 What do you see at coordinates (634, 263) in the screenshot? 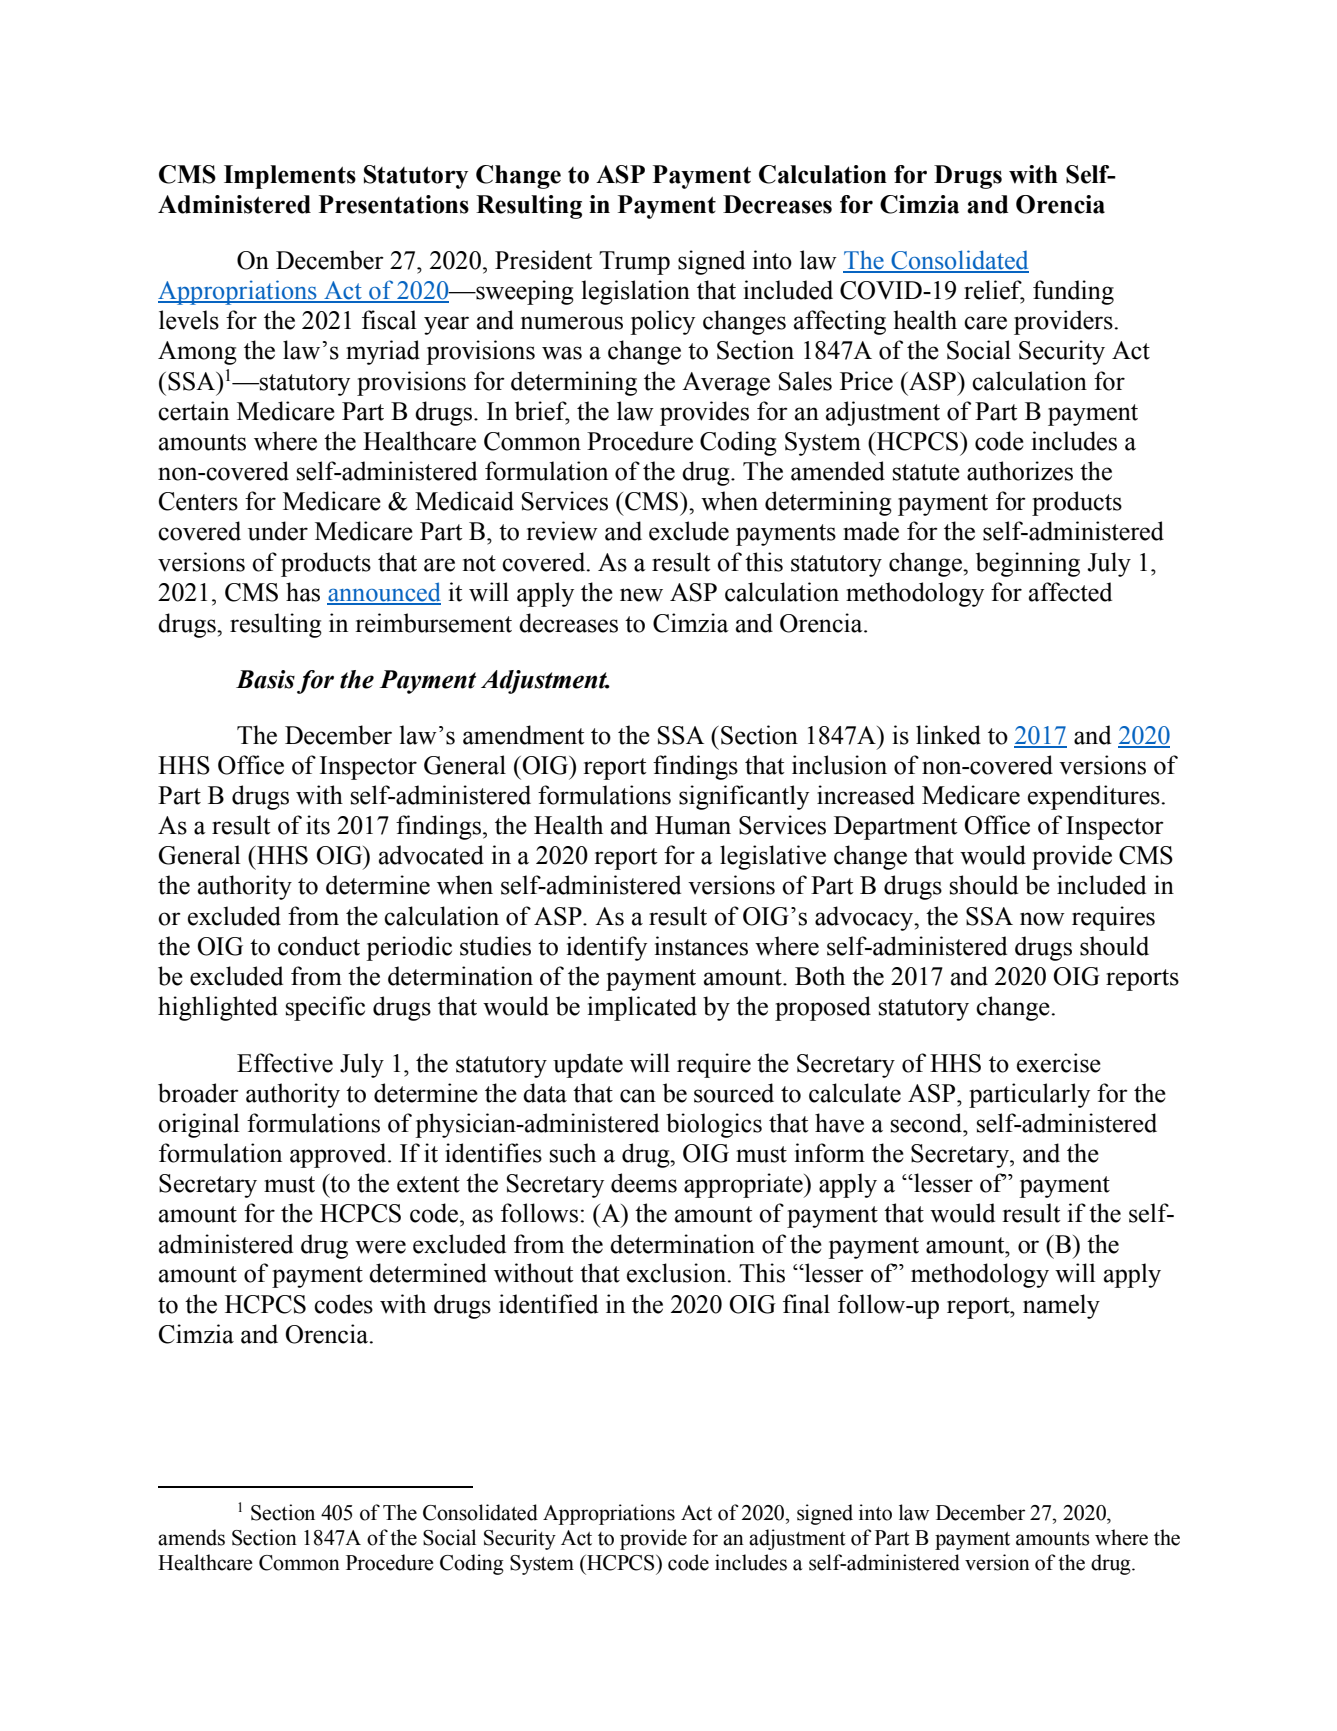
I see `Trump` at bounding box center [634, 263].
